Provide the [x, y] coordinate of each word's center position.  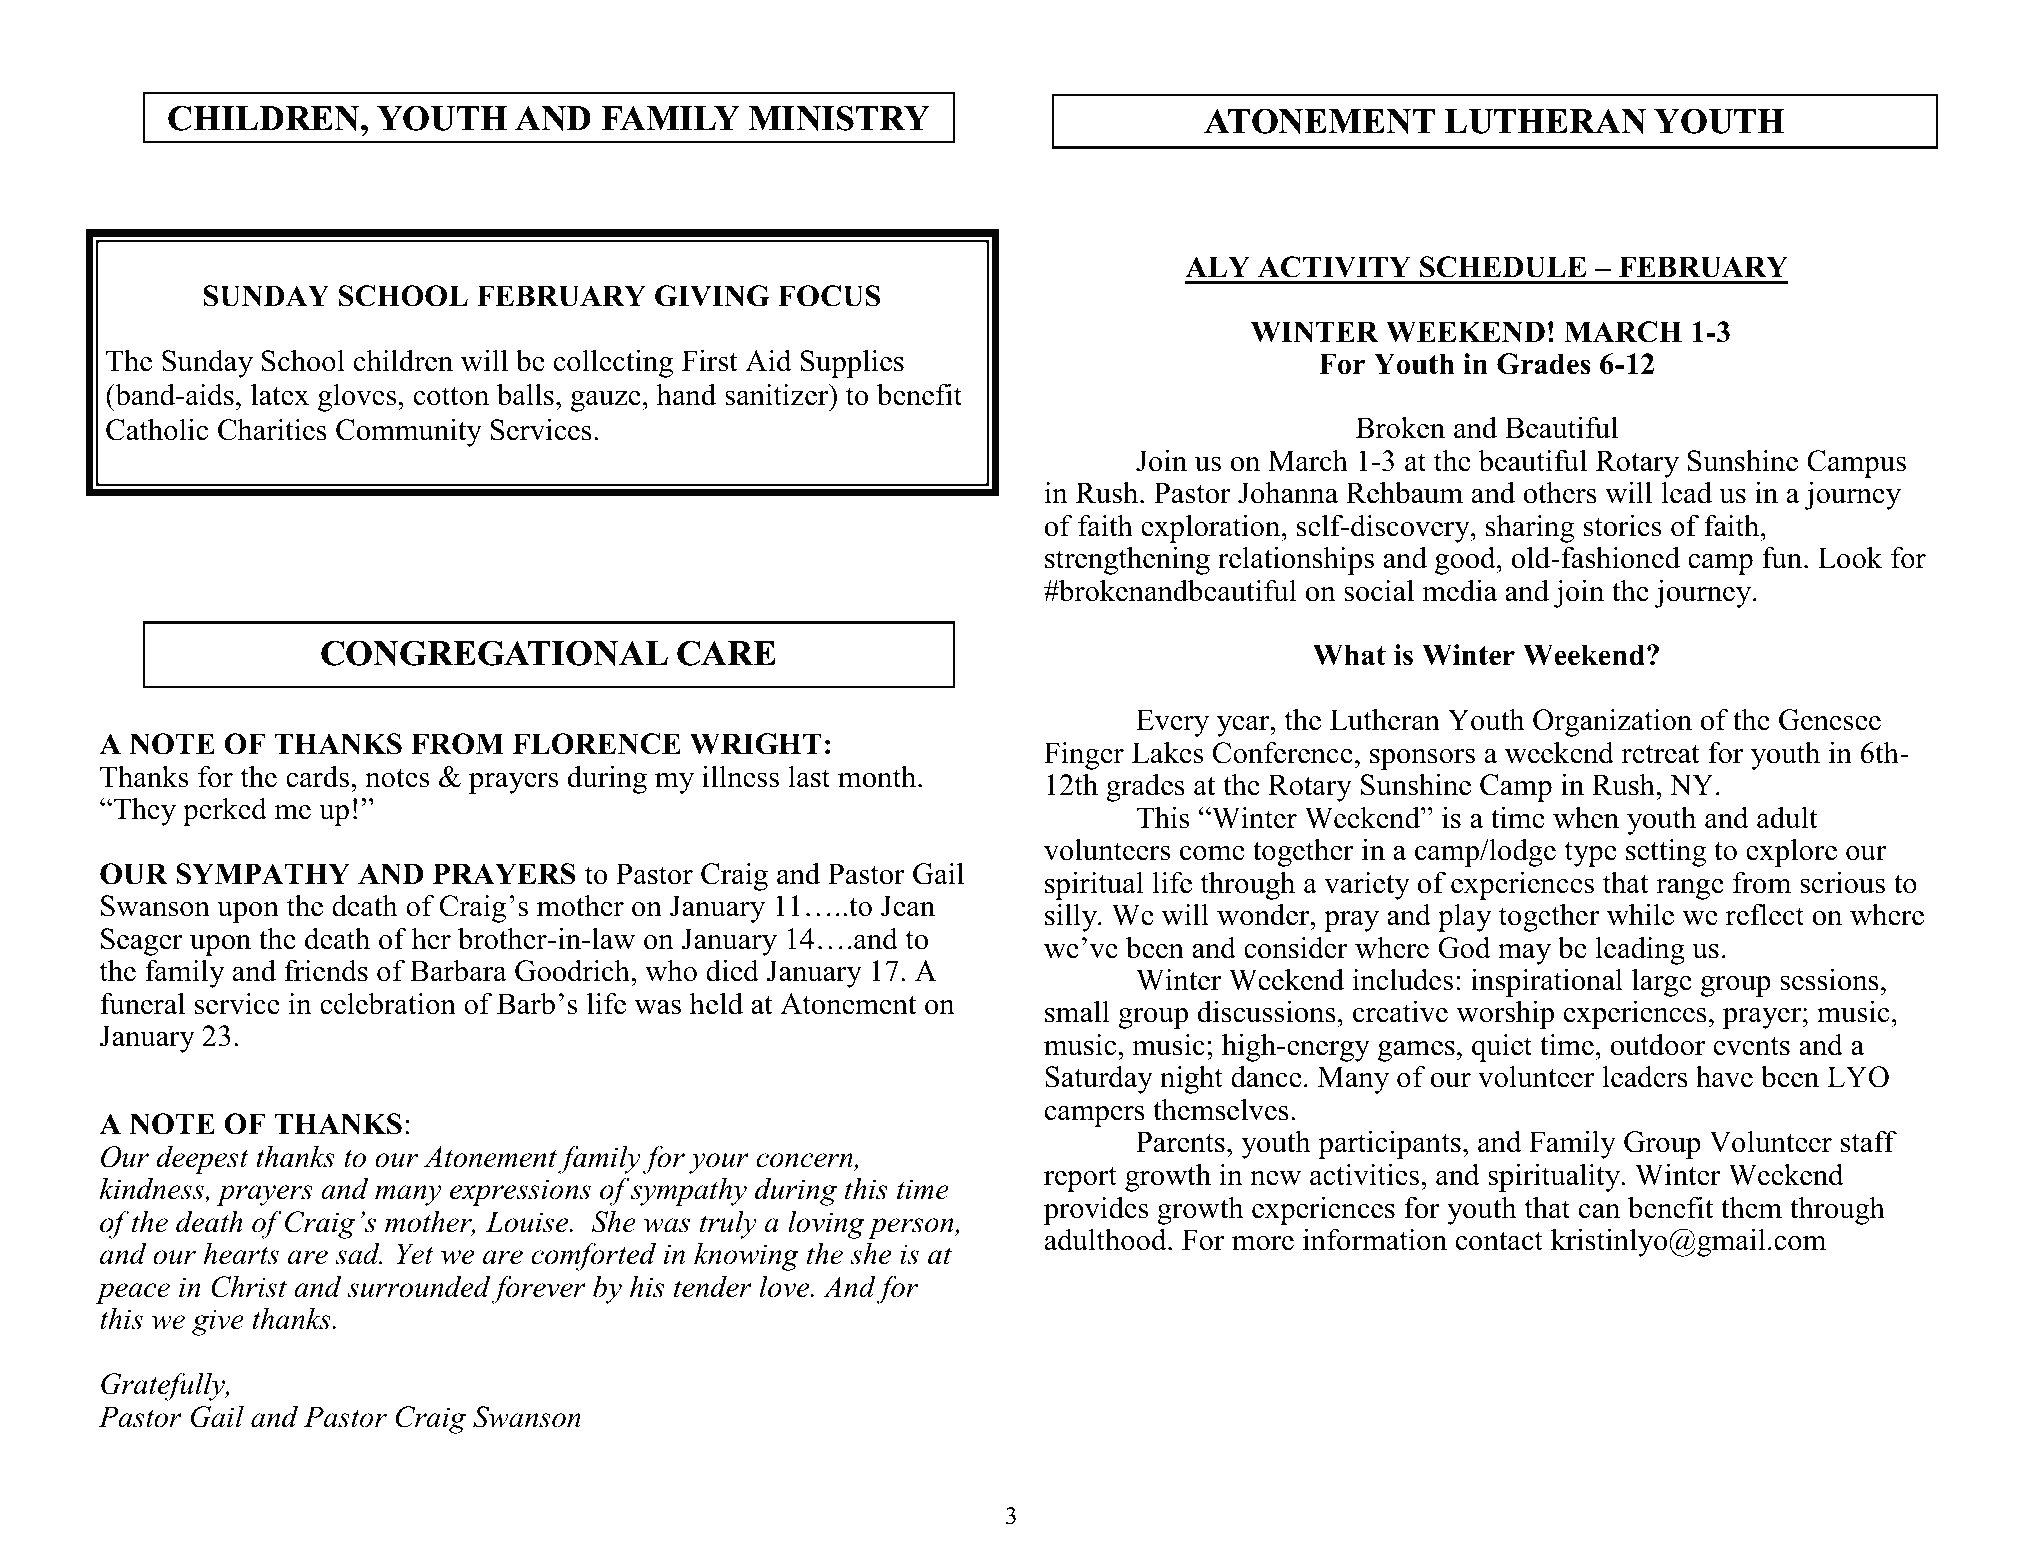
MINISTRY [839, 118]
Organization [1612, 722]
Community [409, 432]
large [1662, 982]
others [1560, 493]
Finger [1084, 756]
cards [317, 776]
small [1077, 1011]
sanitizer [778, 394]
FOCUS [829, 296]
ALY [1217, 266]
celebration [388, 1003]
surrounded [418, 1287]
